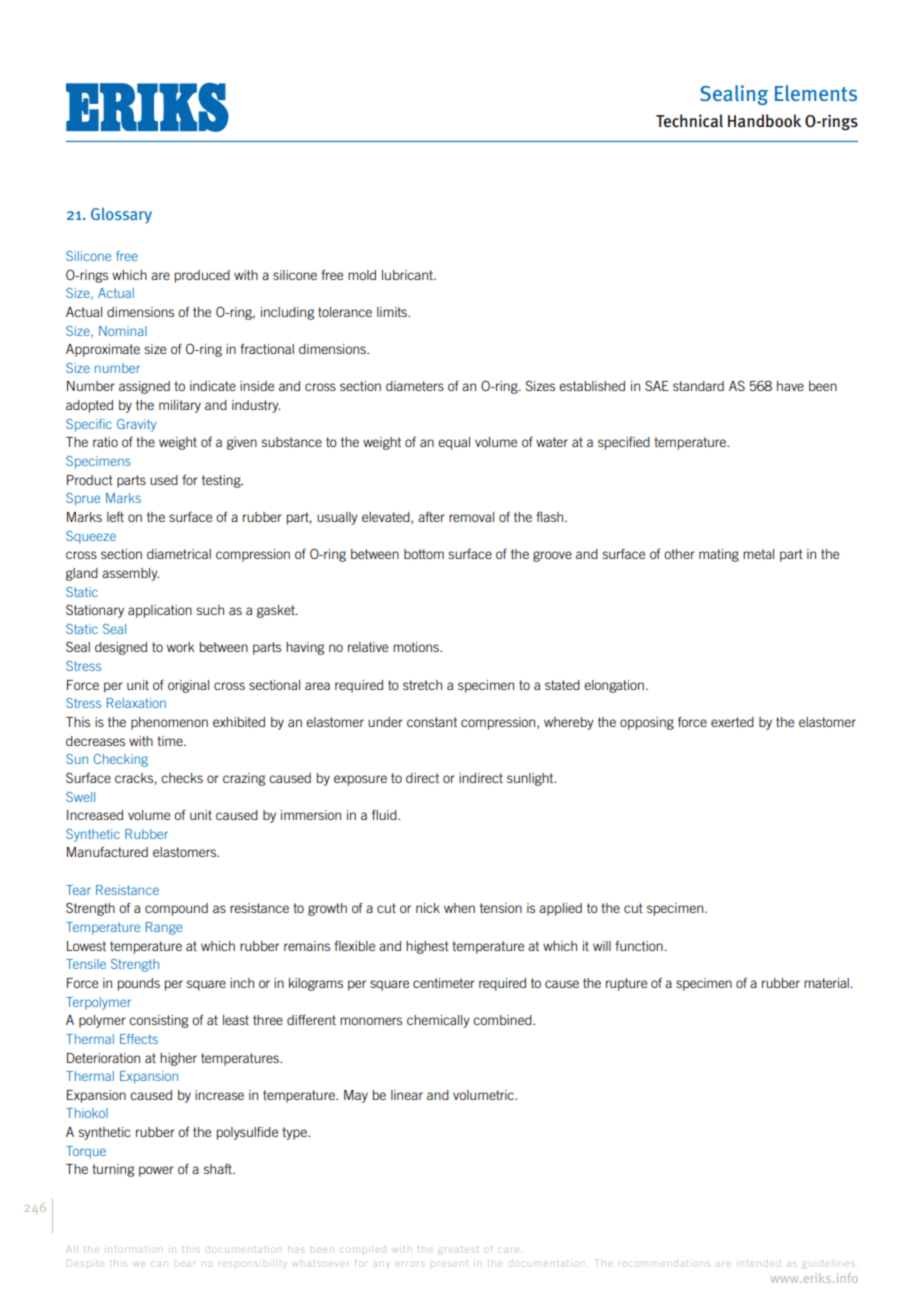 This page has width=924, height=1308. What do you see at coordinates (407, 1095) in the page?
I see `linear` at bounding box center [407, 1095].
